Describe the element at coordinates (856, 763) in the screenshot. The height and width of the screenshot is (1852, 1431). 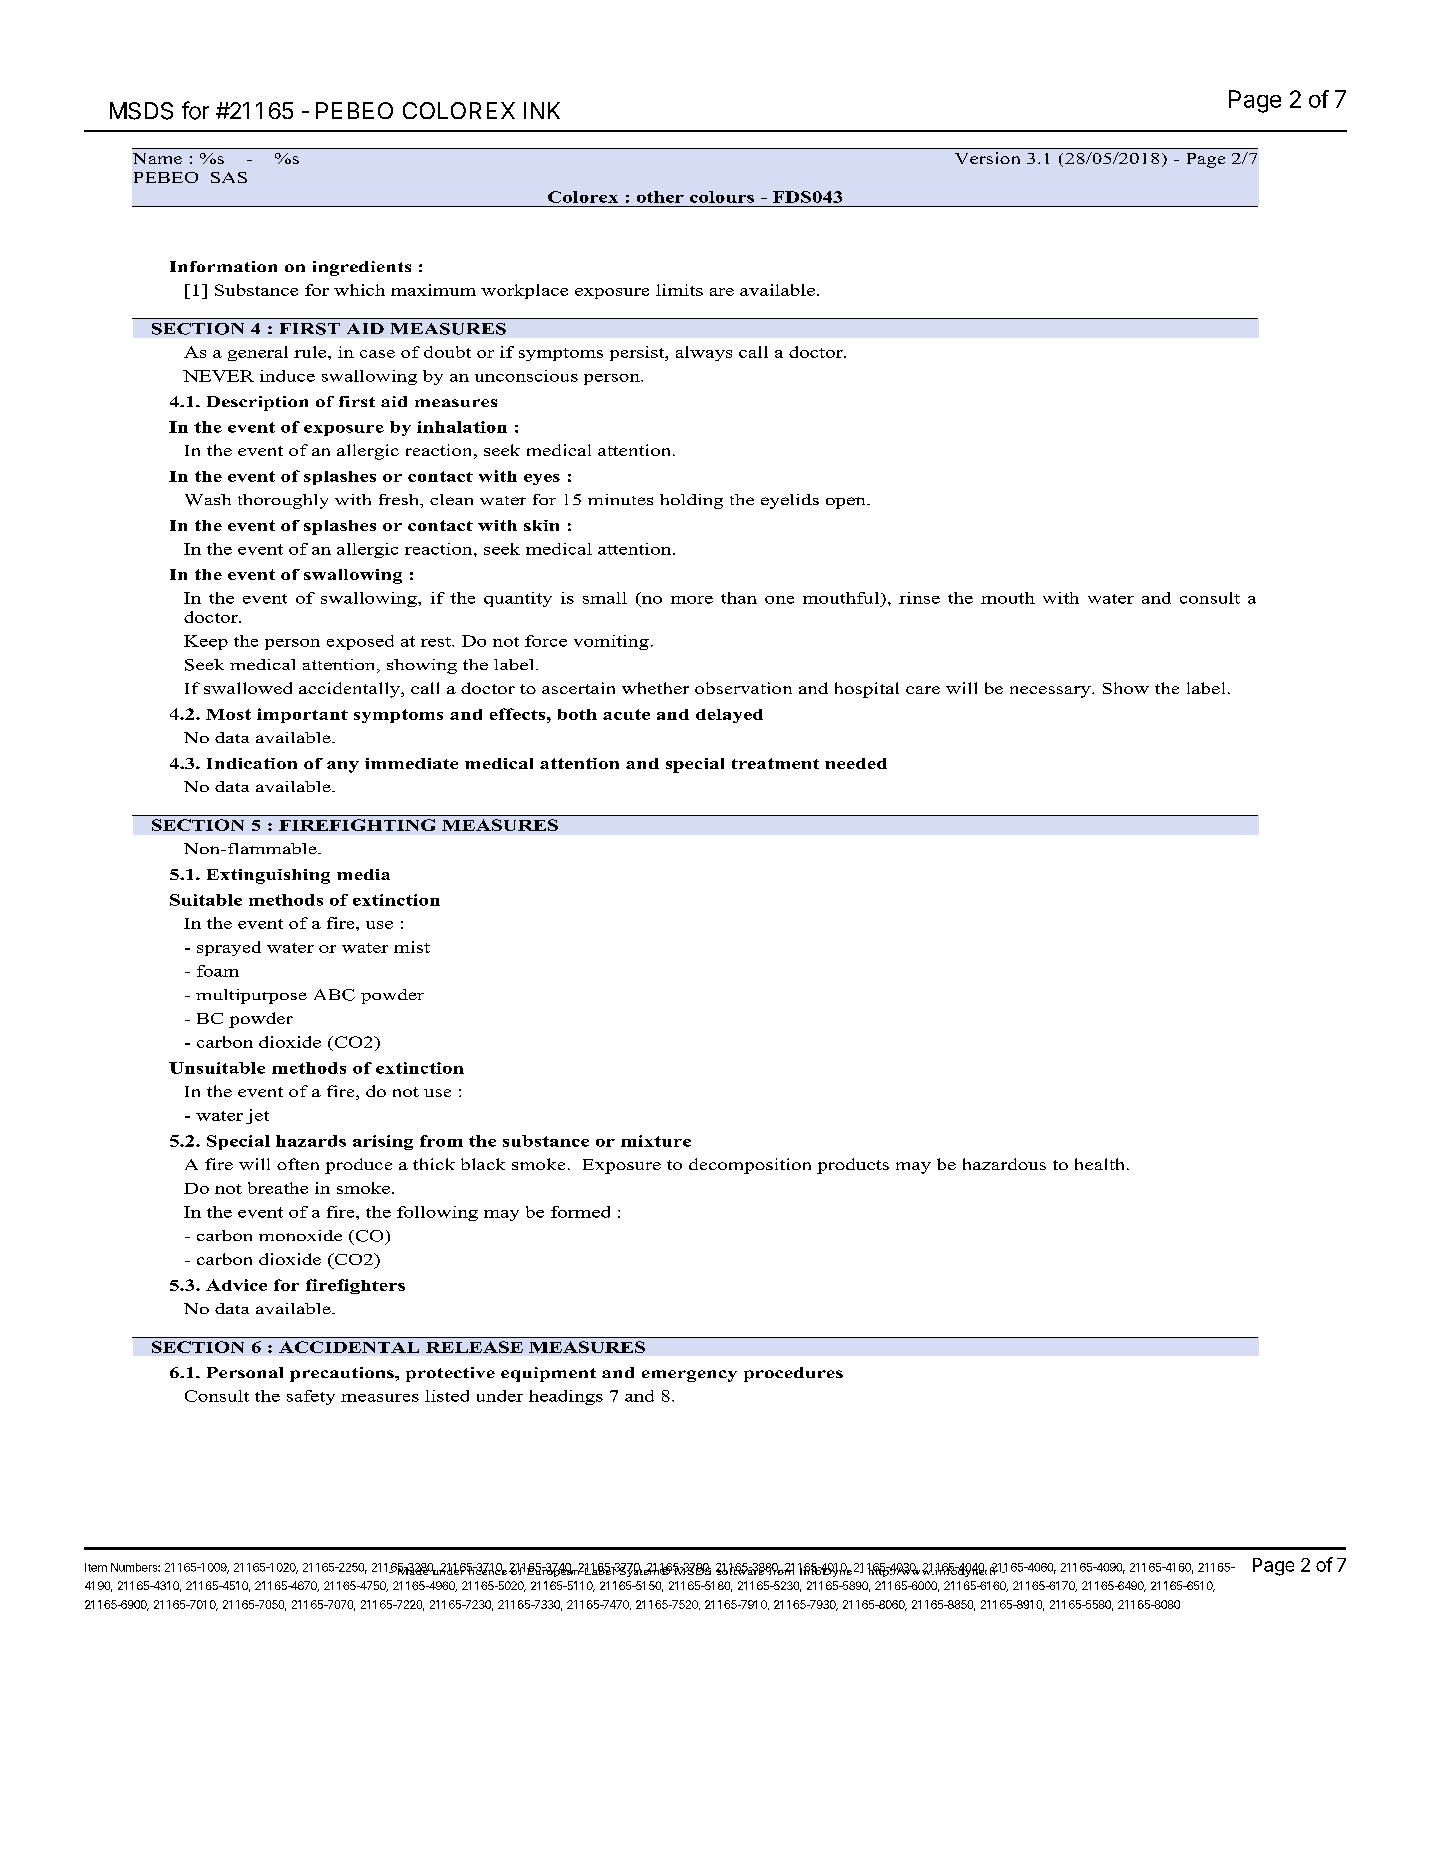
I see `needed` at that location.
